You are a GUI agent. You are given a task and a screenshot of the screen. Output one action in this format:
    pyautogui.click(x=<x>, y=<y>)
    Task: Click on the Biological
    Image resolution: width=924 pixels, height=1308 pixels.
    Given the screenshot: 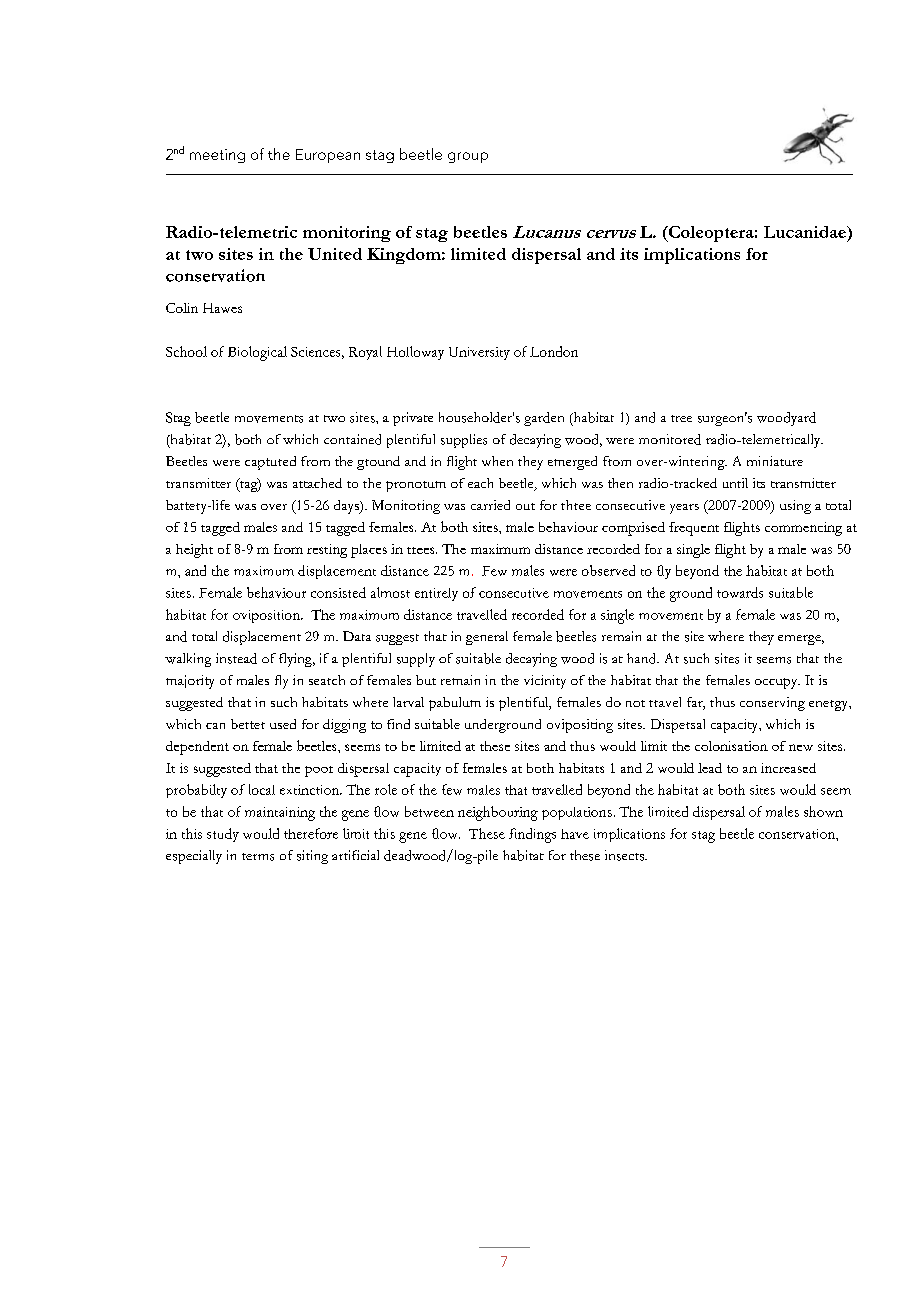 What is the action you would take?
    pyautogui.click(x=257, y=353)
